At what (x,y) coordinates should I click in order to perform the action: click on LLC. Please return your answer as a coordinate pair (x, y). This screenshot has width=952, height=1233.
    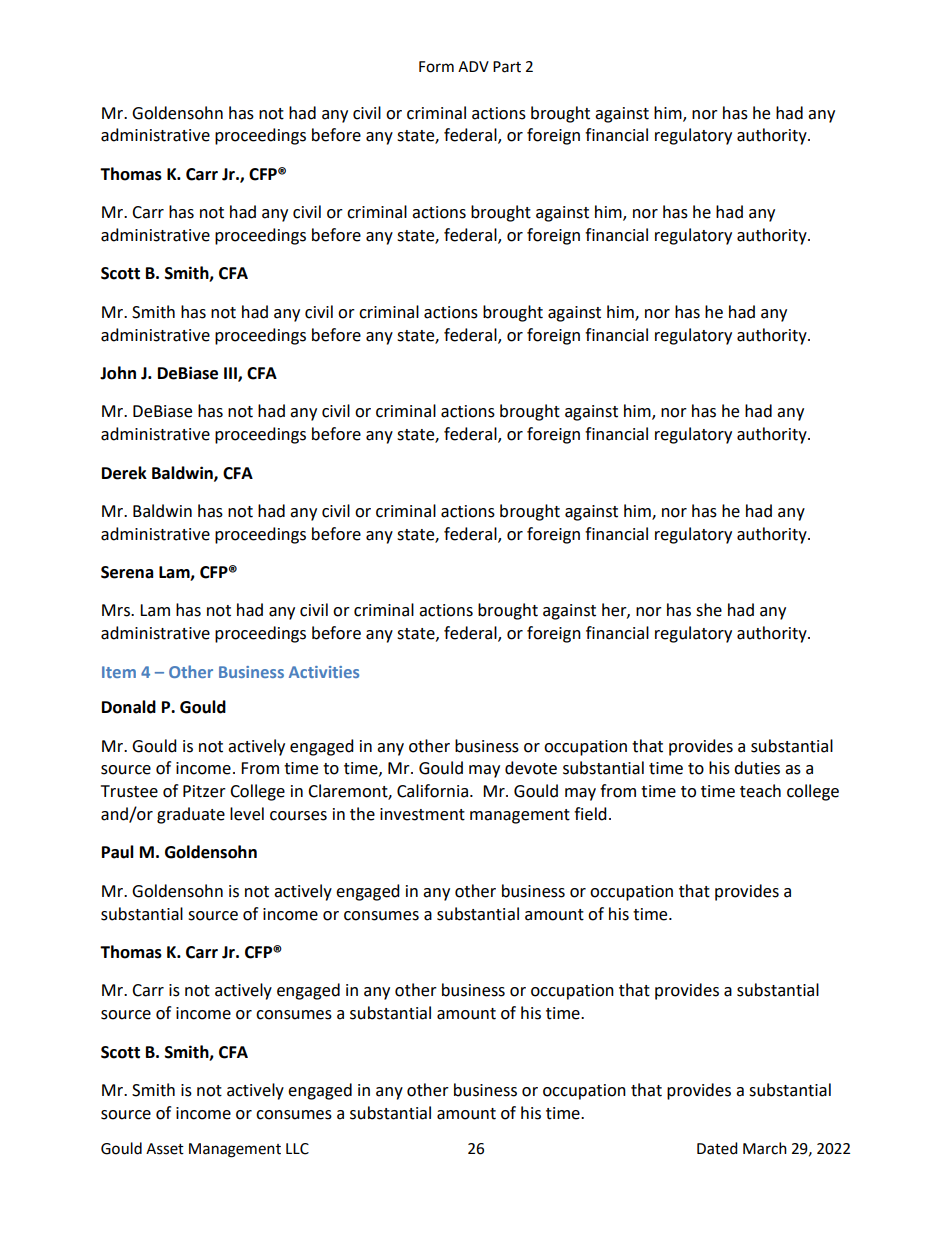
    Looking at the image, I should click on (297, 1149).
